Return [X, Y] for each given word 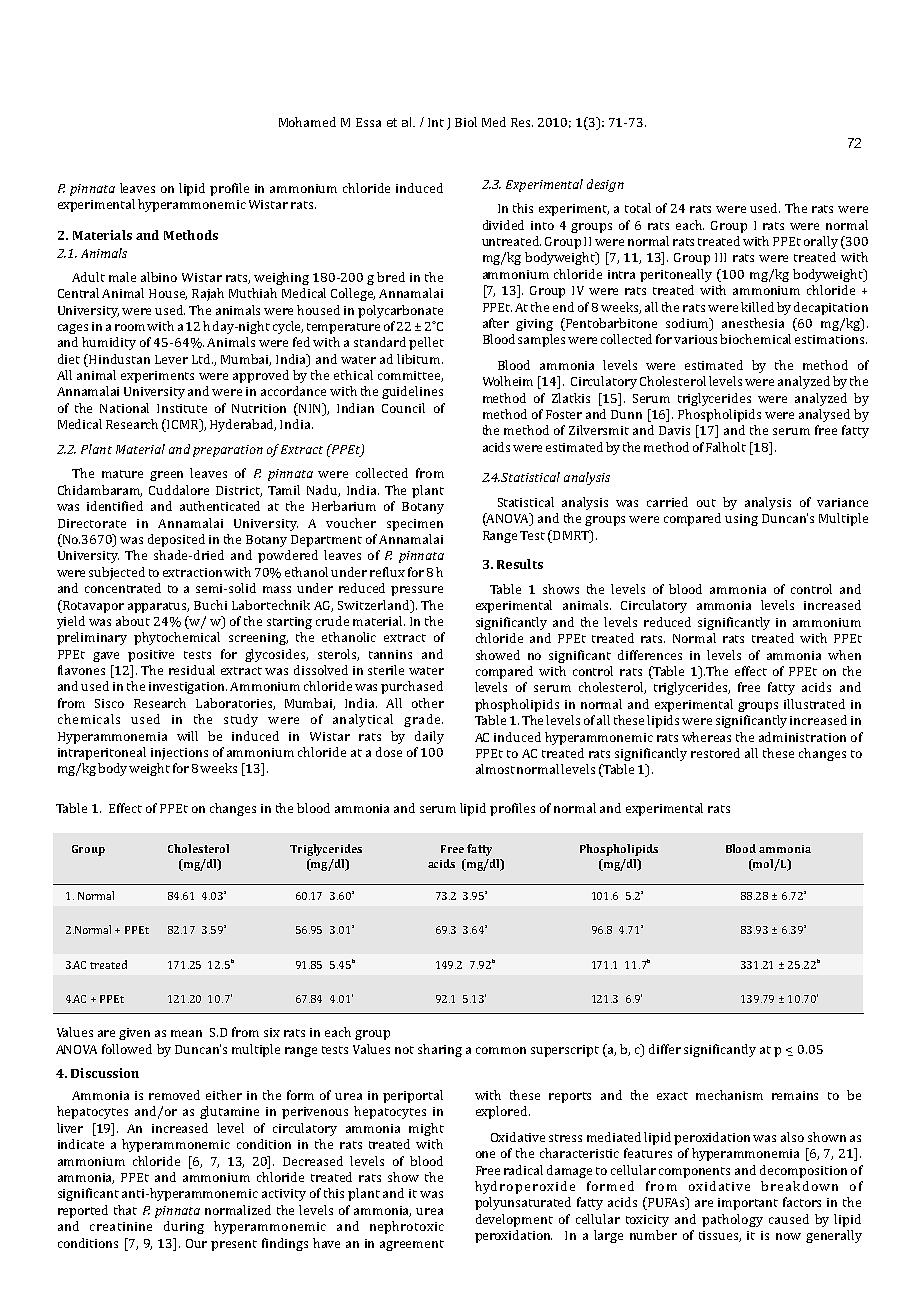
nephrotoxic [407, 1227]
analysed [824, 415]
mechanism [729, 1095]
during [184, 1227]
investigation [188, 688]
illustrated [814, 704]
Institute [182, 408]
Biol [466, 122]
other [428, 703]
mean [186, 1033]
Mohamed [307, 122]
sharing [440, 1050]
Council [403, 408]
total [638, 208]
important [748, 1204]
